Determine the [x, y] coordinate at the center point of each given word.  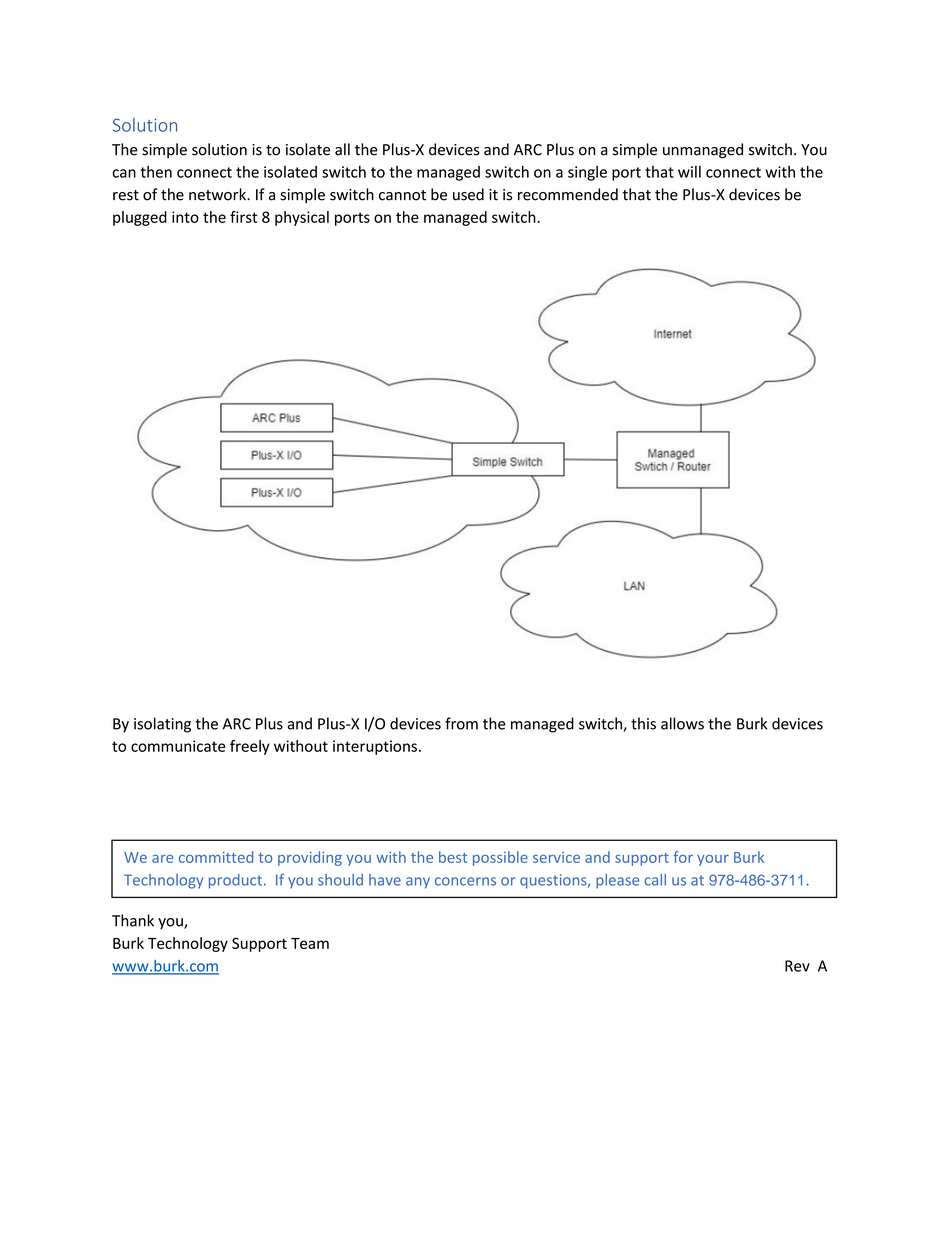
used [468, 194]
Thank [133, 920]
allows [682, 723]
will [689, 172]
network [219, 194]
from [461, 723]
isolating [162, 725]
